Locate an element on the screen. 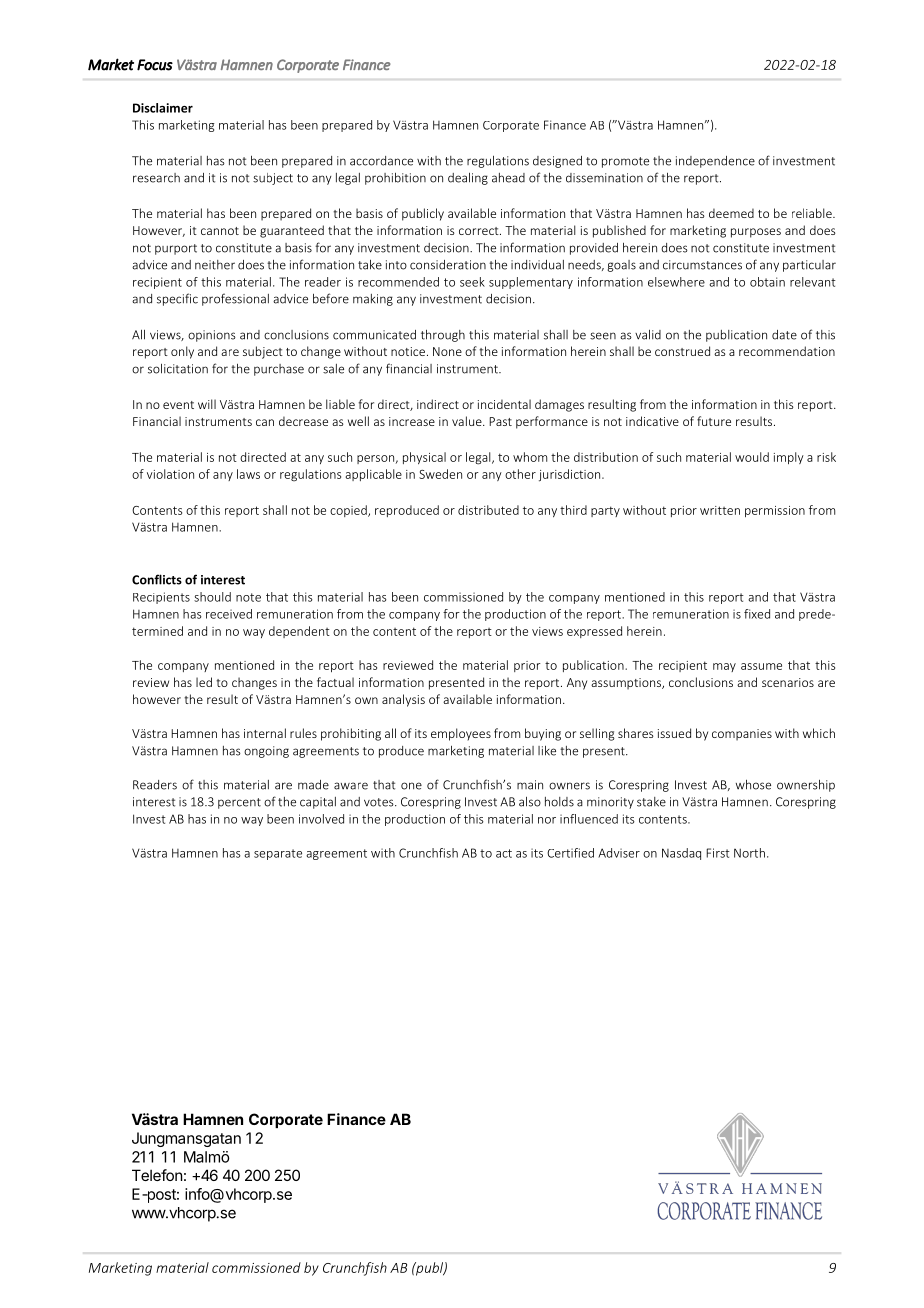  North is located at coordinates (749, 853).
